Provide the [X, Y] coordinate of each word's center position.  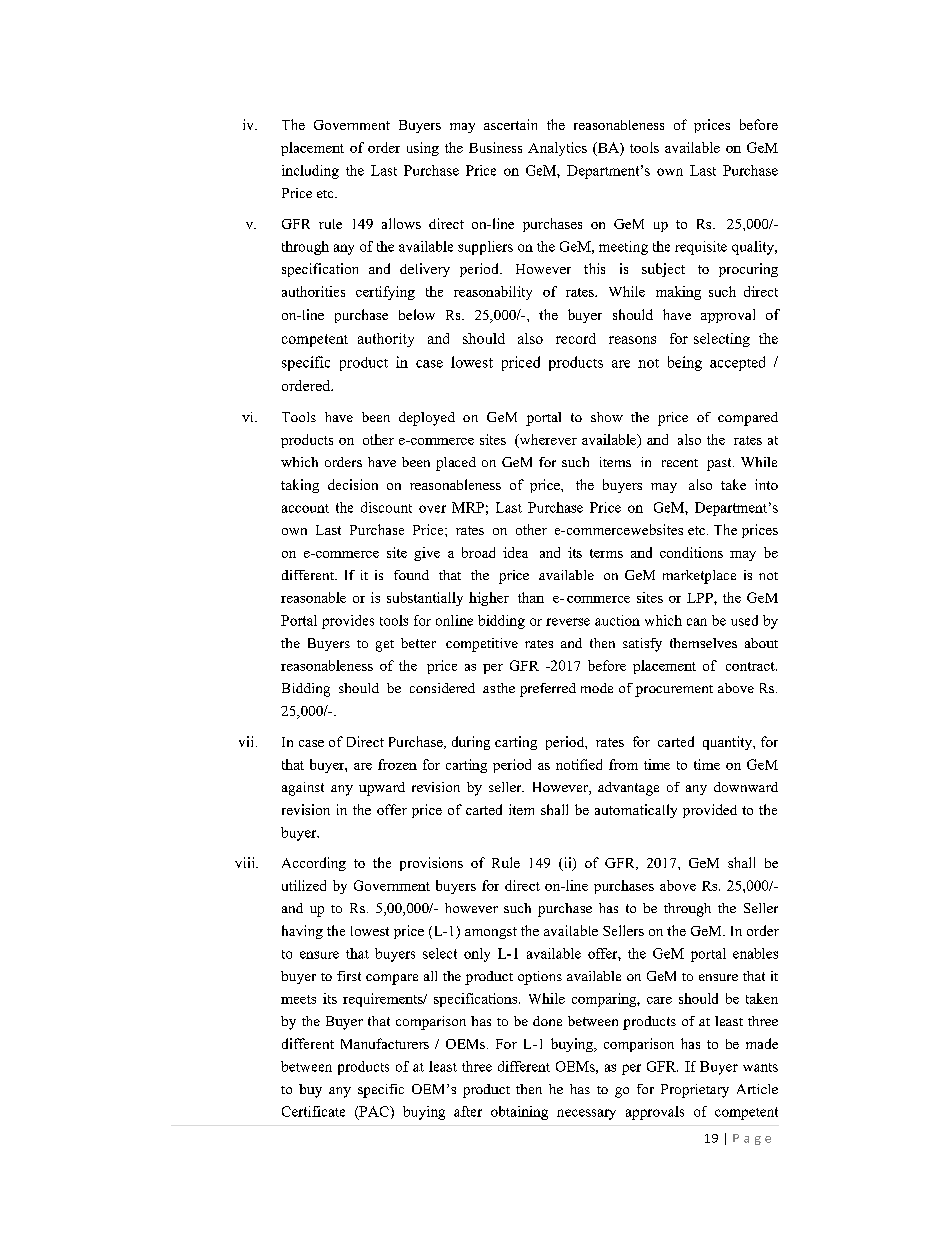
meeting [623, 248]
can [697, 622]
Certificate [313, 1111]
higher [489, 599]
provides [348, 622]
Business [495, 147]
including [310, 172]
